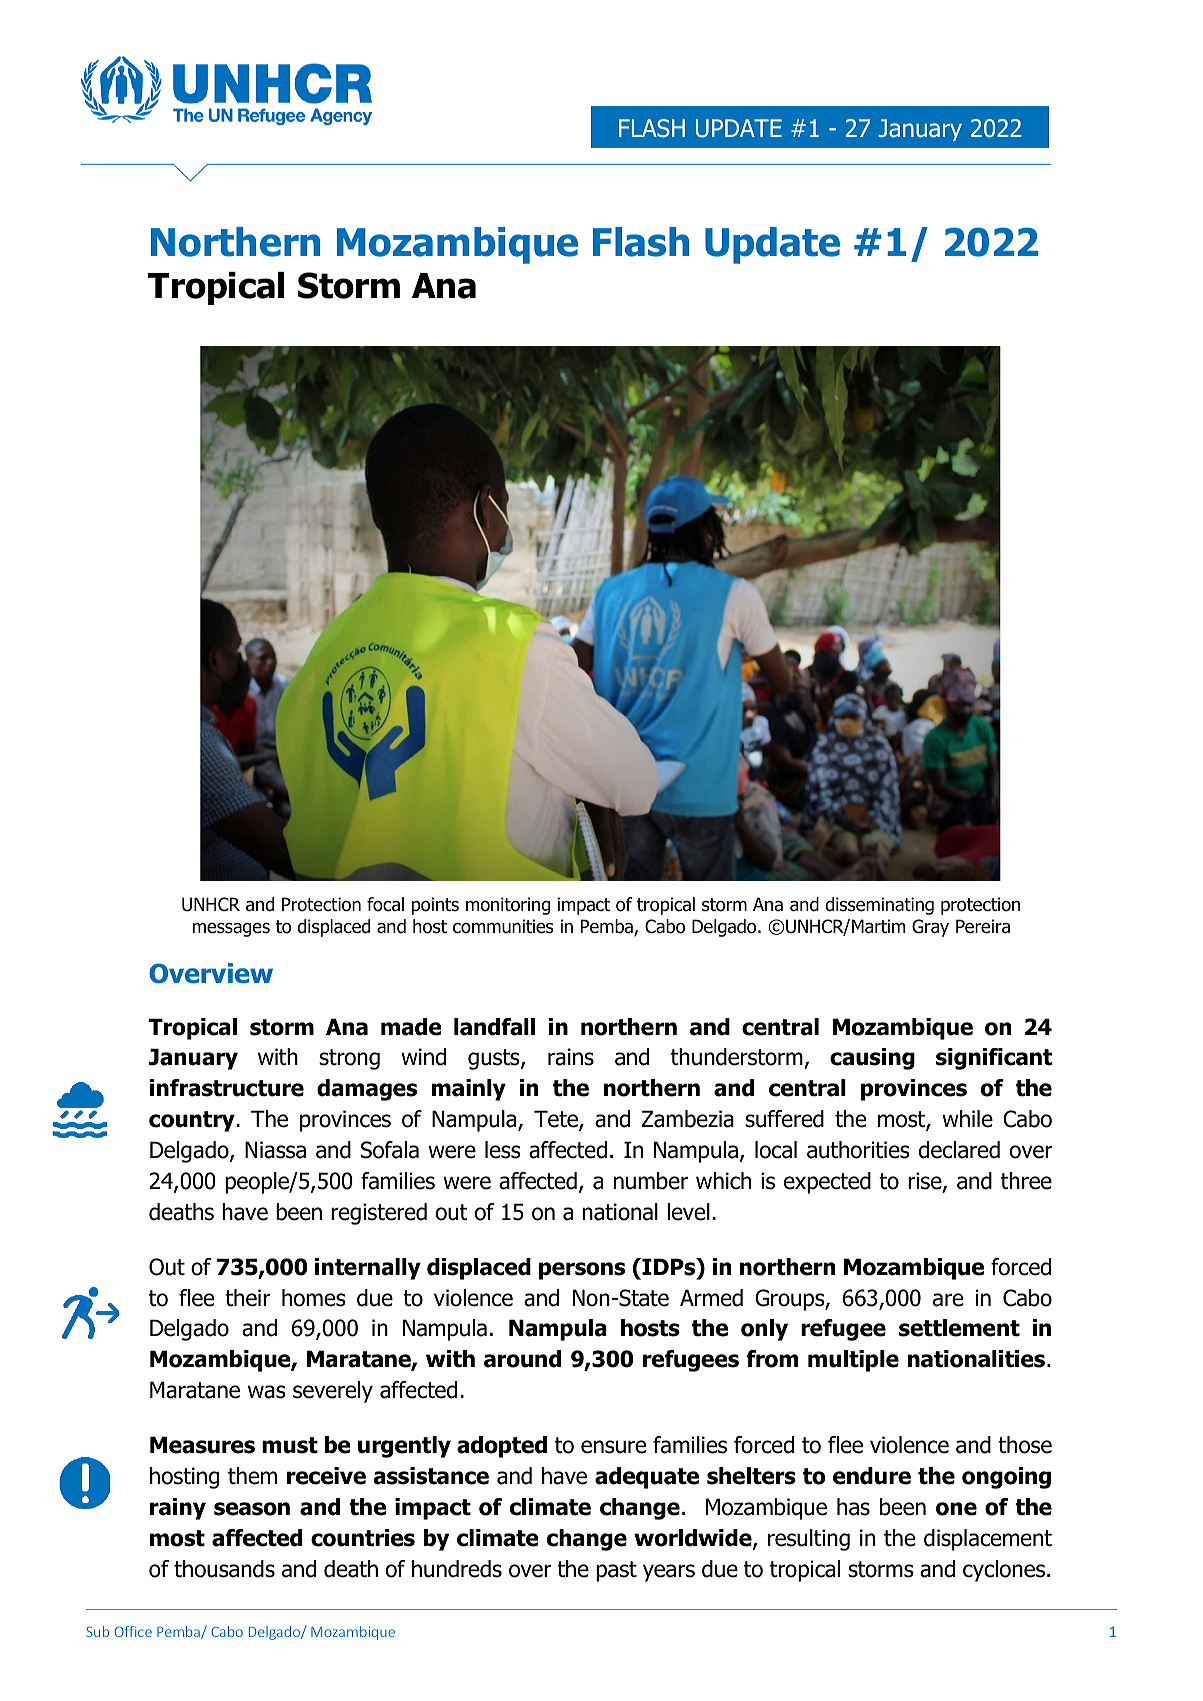  I want to click on persons, so click(582, 1271).
